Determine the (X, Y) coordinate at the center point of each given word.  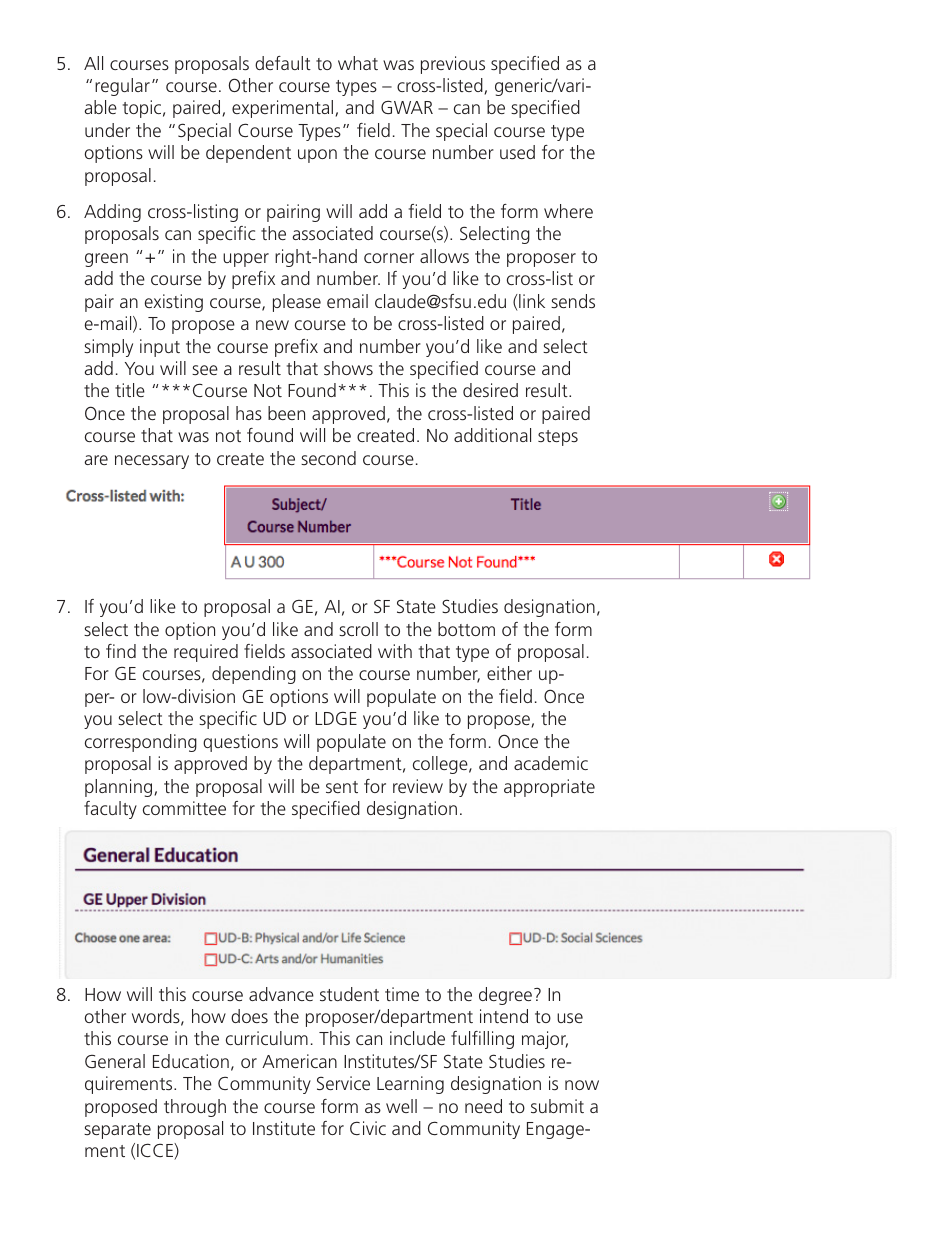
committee (184, 808)
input (160, 348)
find (121, 651)
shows (348, 368)
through (195, 1108)
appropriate (549, 788)
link (531, 302)
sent (342, 787)
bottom (466, 629)
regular (122, 87)
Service (343, 1083)
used (517, 152)
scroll (358, 629)
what (358, 63)
